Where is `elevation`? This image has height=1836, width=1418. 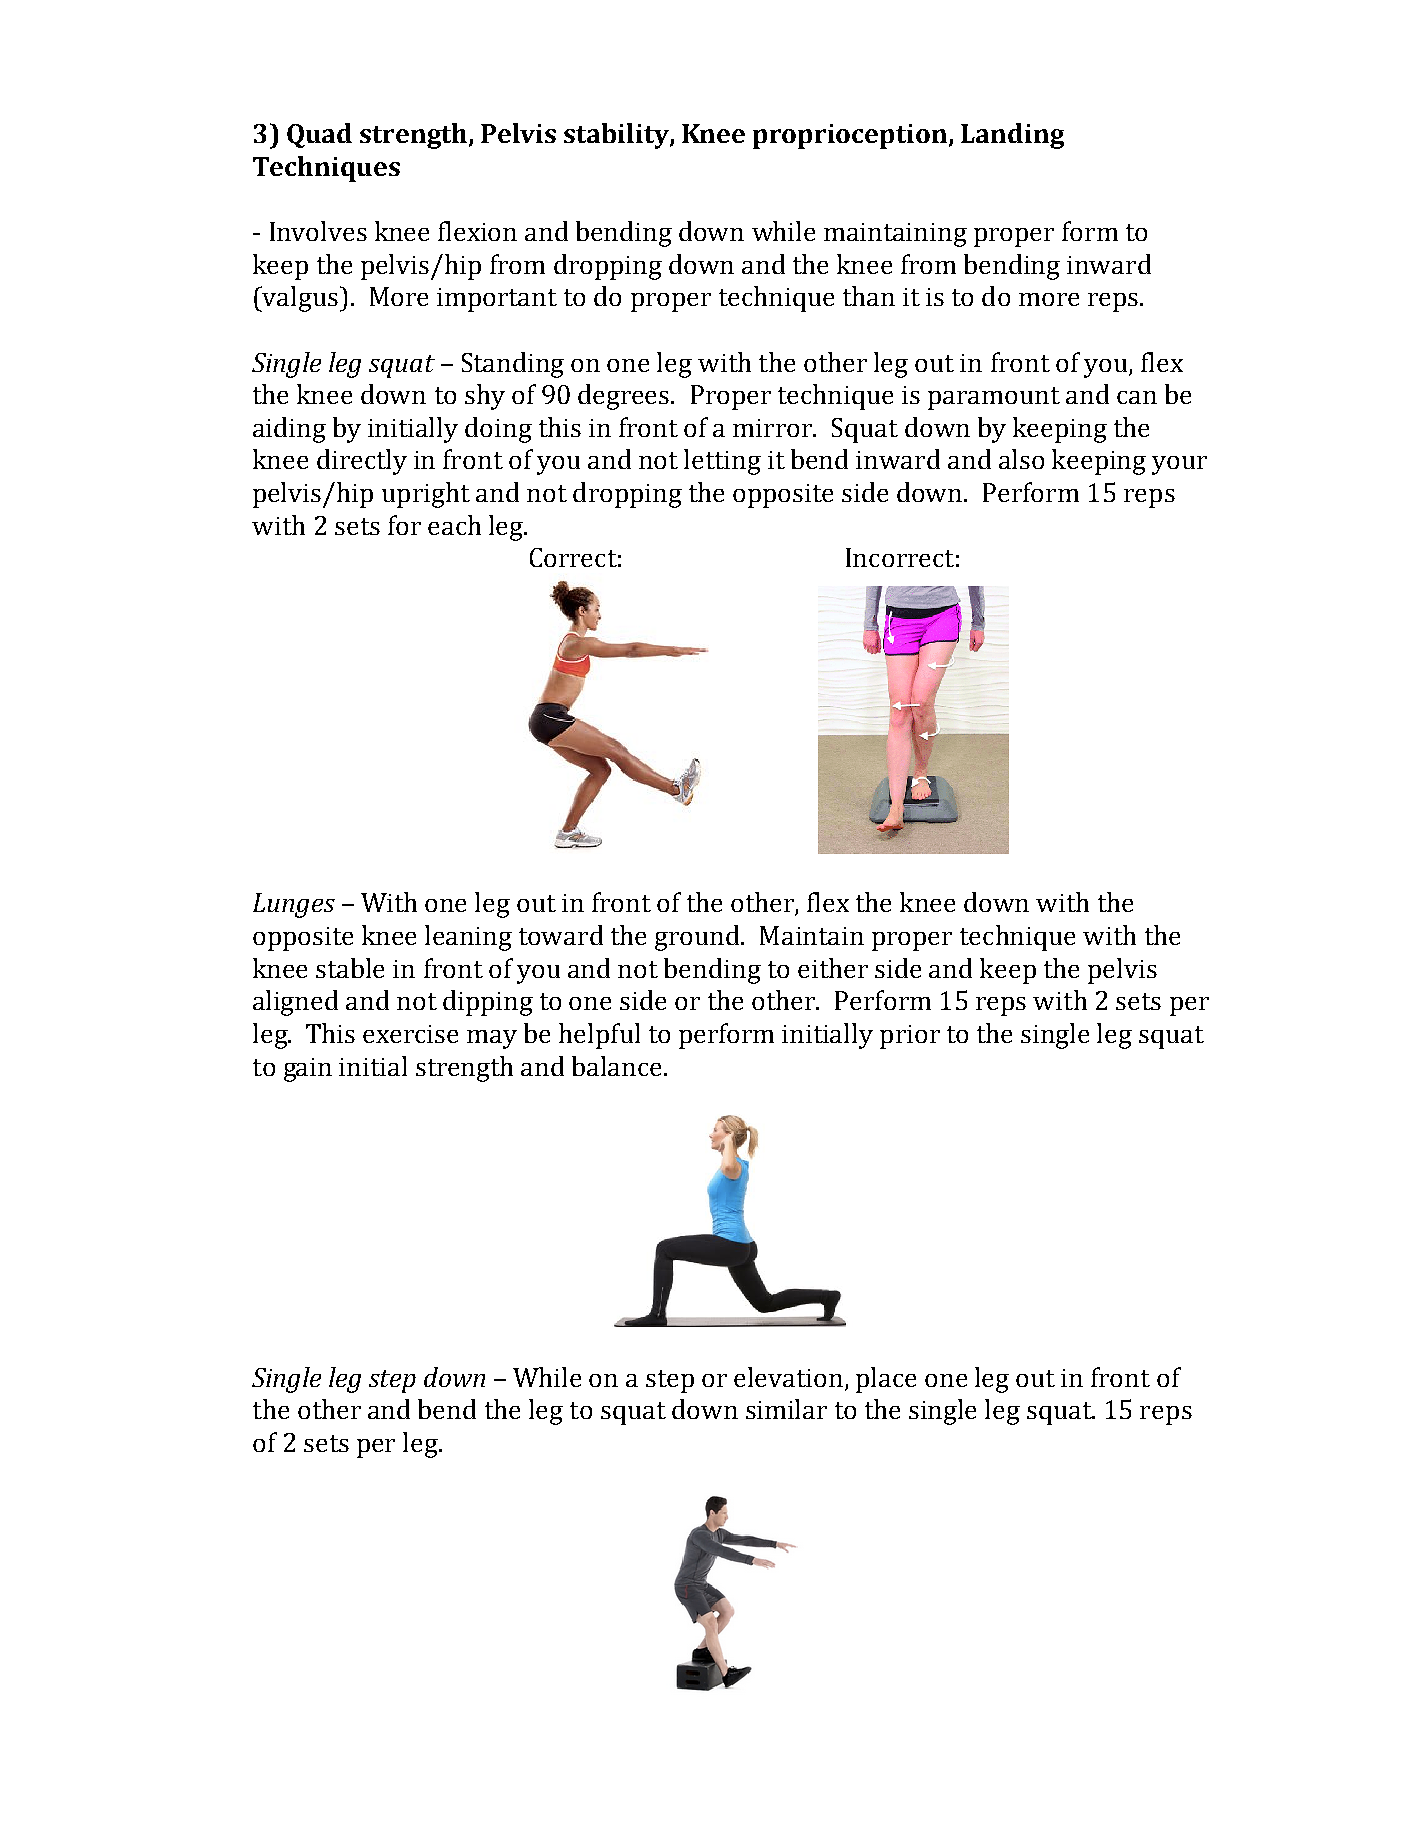
elevation is located at coordinates (788, 1377).
